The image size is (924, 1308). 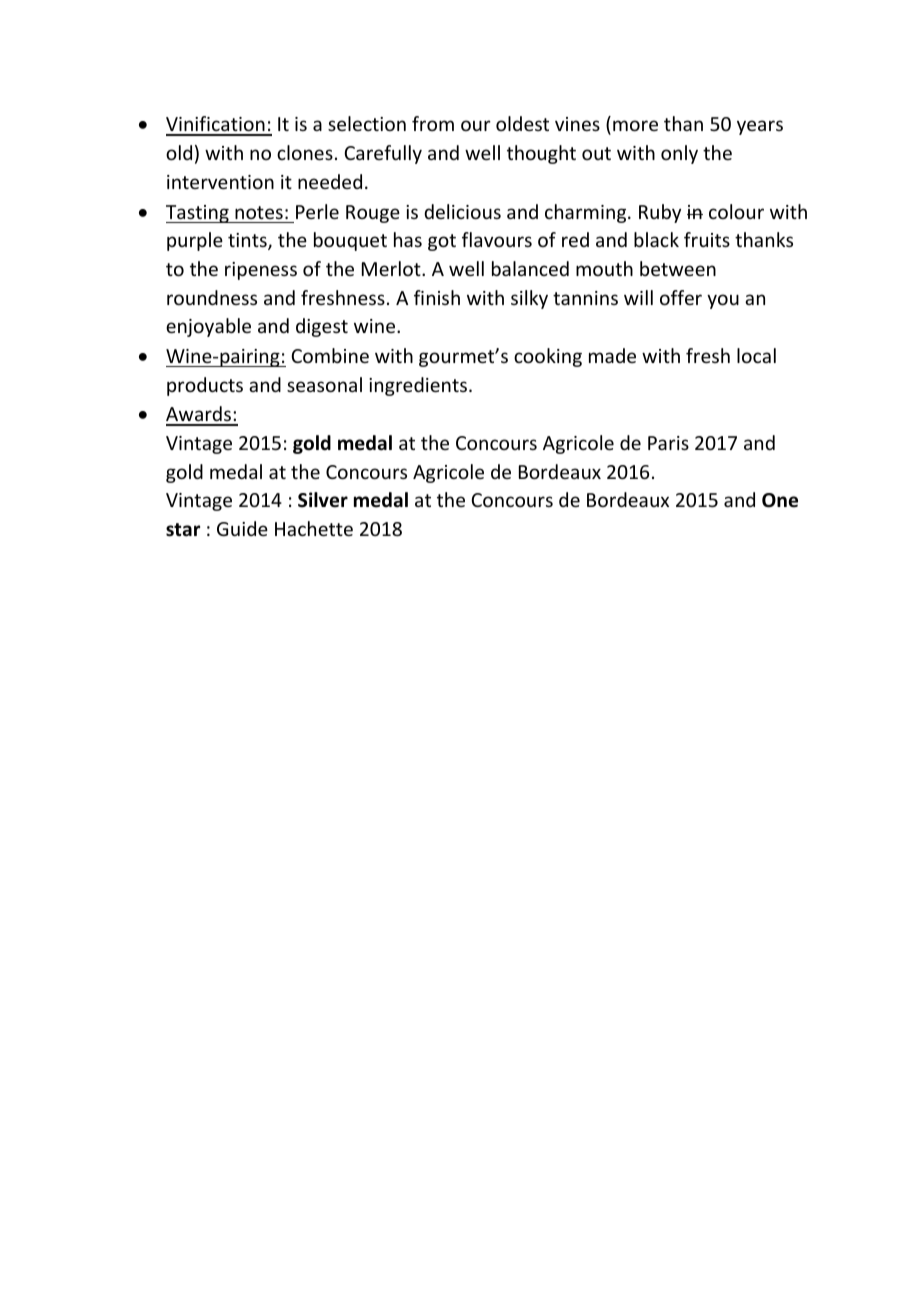 I want to click on Paris, so click(x=668, y=443).
